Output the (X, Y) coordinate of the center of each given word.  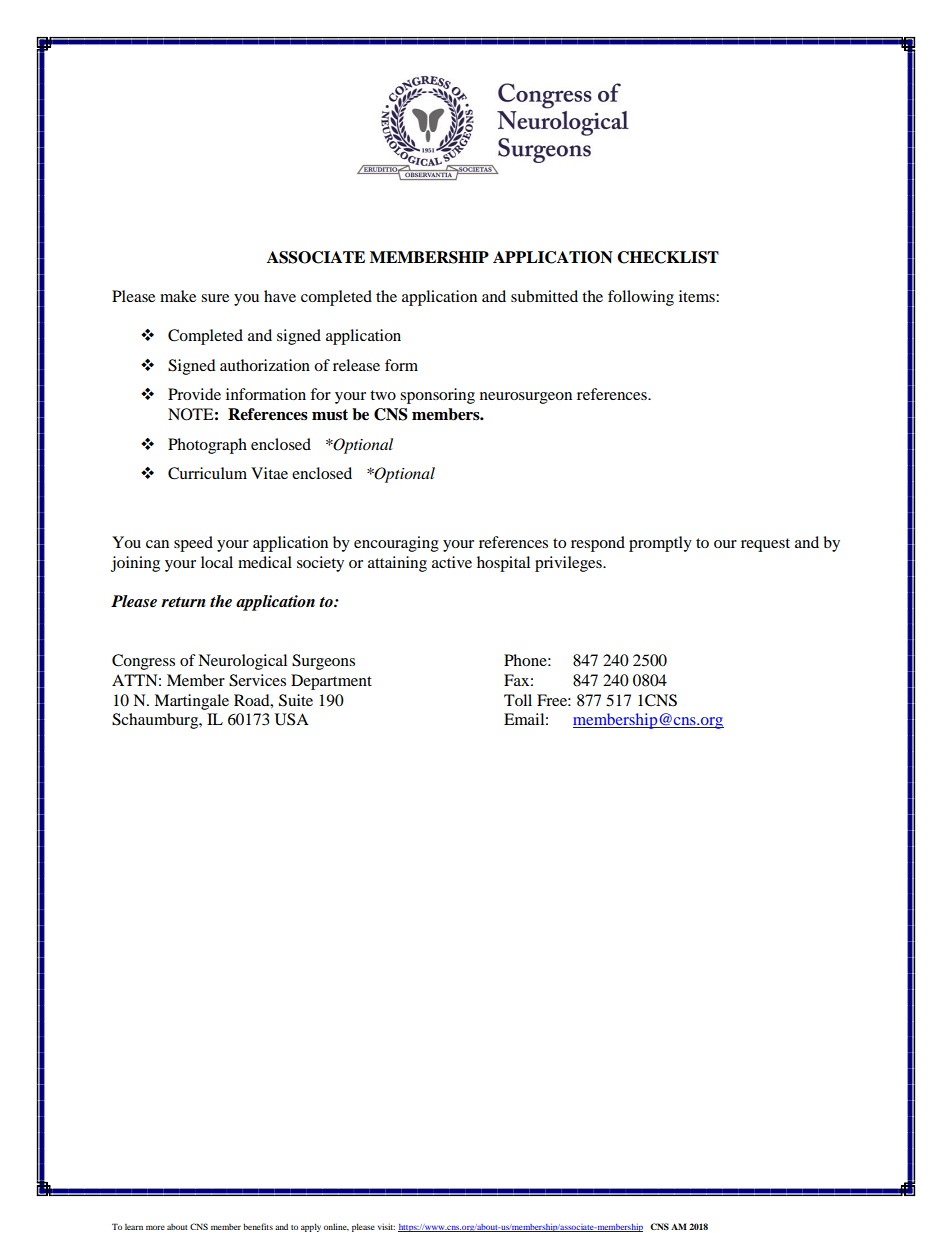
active (452, 562)
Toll (518, 700)
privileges (569, 564)
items (698, 296)
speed (193, 544)
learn (134, 1227)
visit (386, 1227)
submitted (544, 296)
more (155, 1227)
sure (215, 298)
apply (311, 1227)
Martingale (191, 702)
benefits (258, 1226)
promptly (660, 544)
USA (292, 719)
